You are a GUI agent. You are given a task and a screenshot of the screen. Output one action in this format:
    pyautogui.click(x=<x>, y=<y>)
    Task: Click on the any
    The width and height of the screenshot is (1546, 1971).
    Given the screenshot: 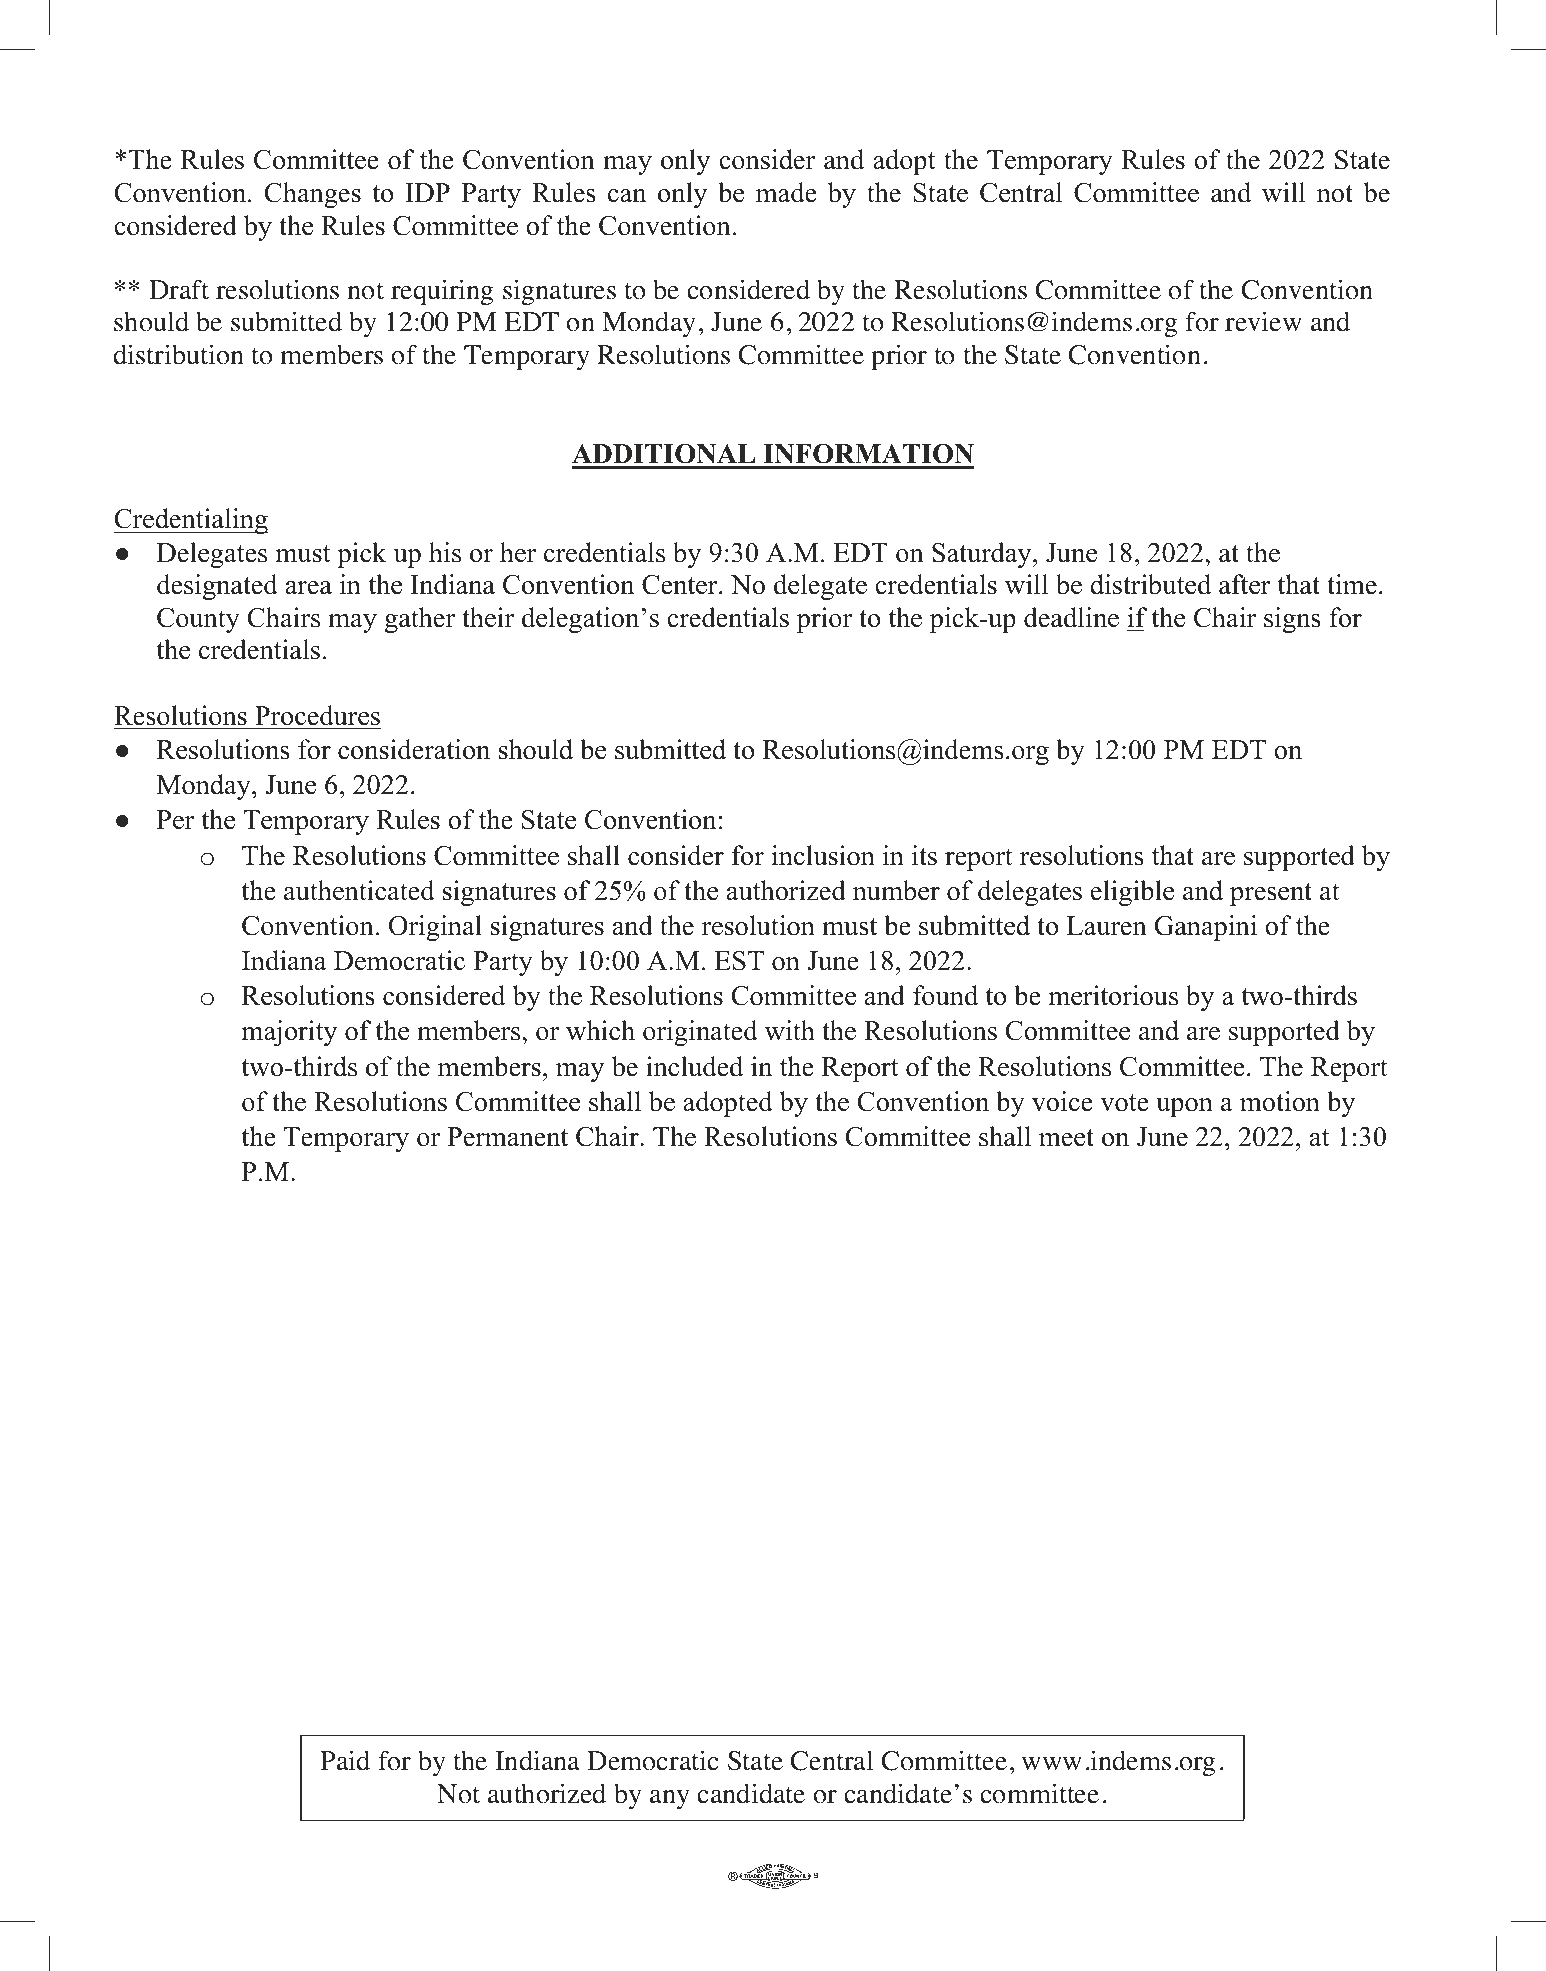 What is the action you would take?
    pyautogui.click(x=670, y=1799)
